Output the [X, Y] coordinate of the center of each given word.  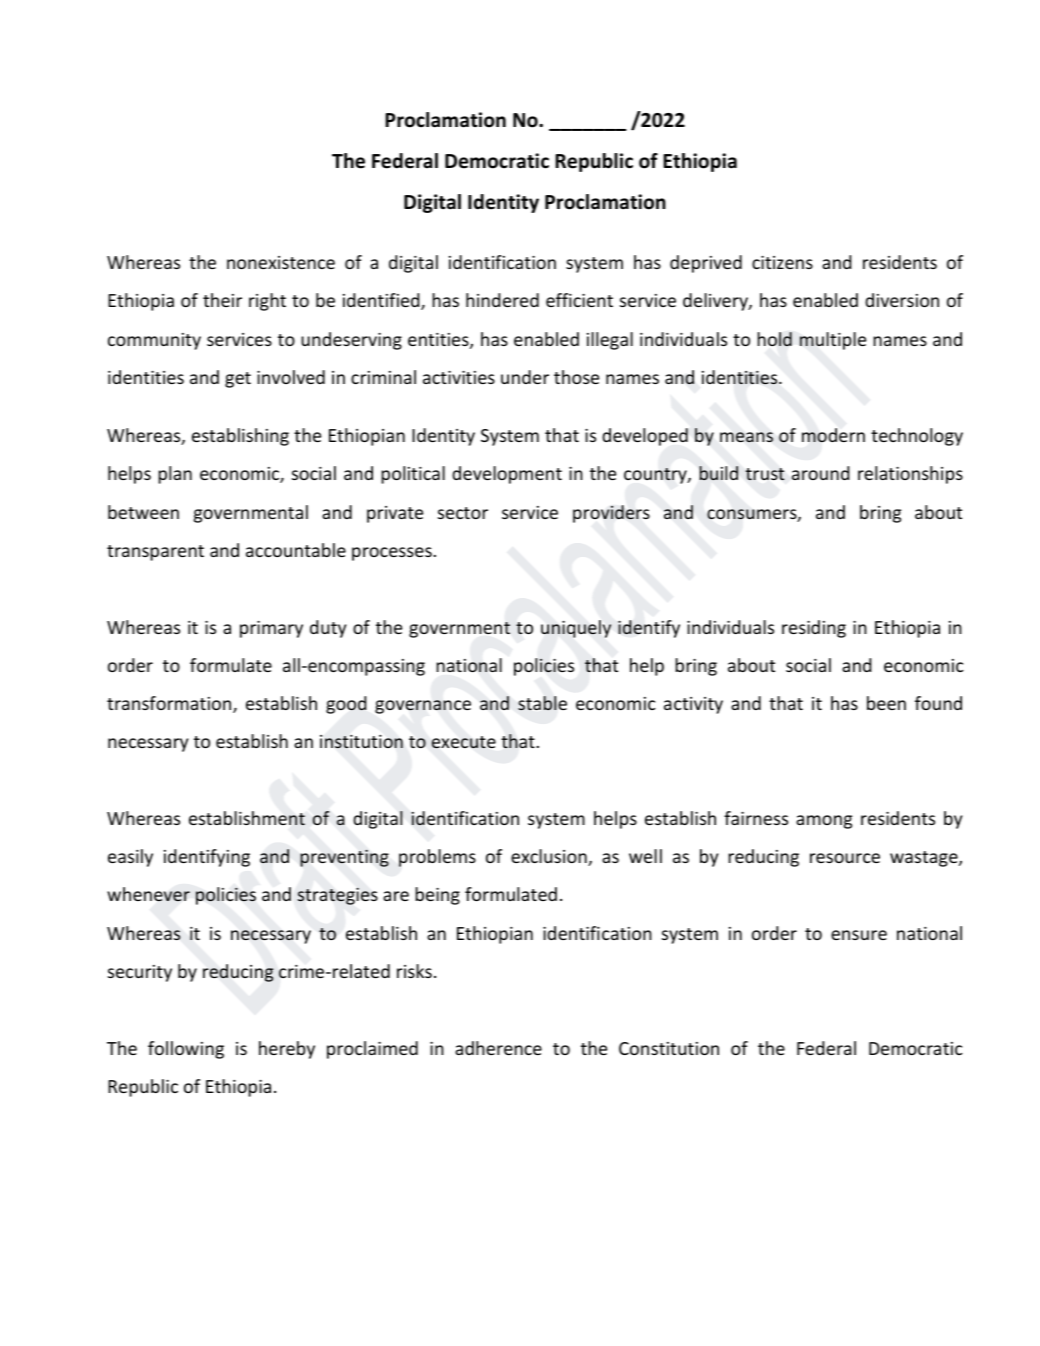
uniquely [576, 629]
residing [814, 629]
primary [271, 629]
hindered [502, 300]
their [222, 300]
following [186, 1050]
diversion [902, 300]
